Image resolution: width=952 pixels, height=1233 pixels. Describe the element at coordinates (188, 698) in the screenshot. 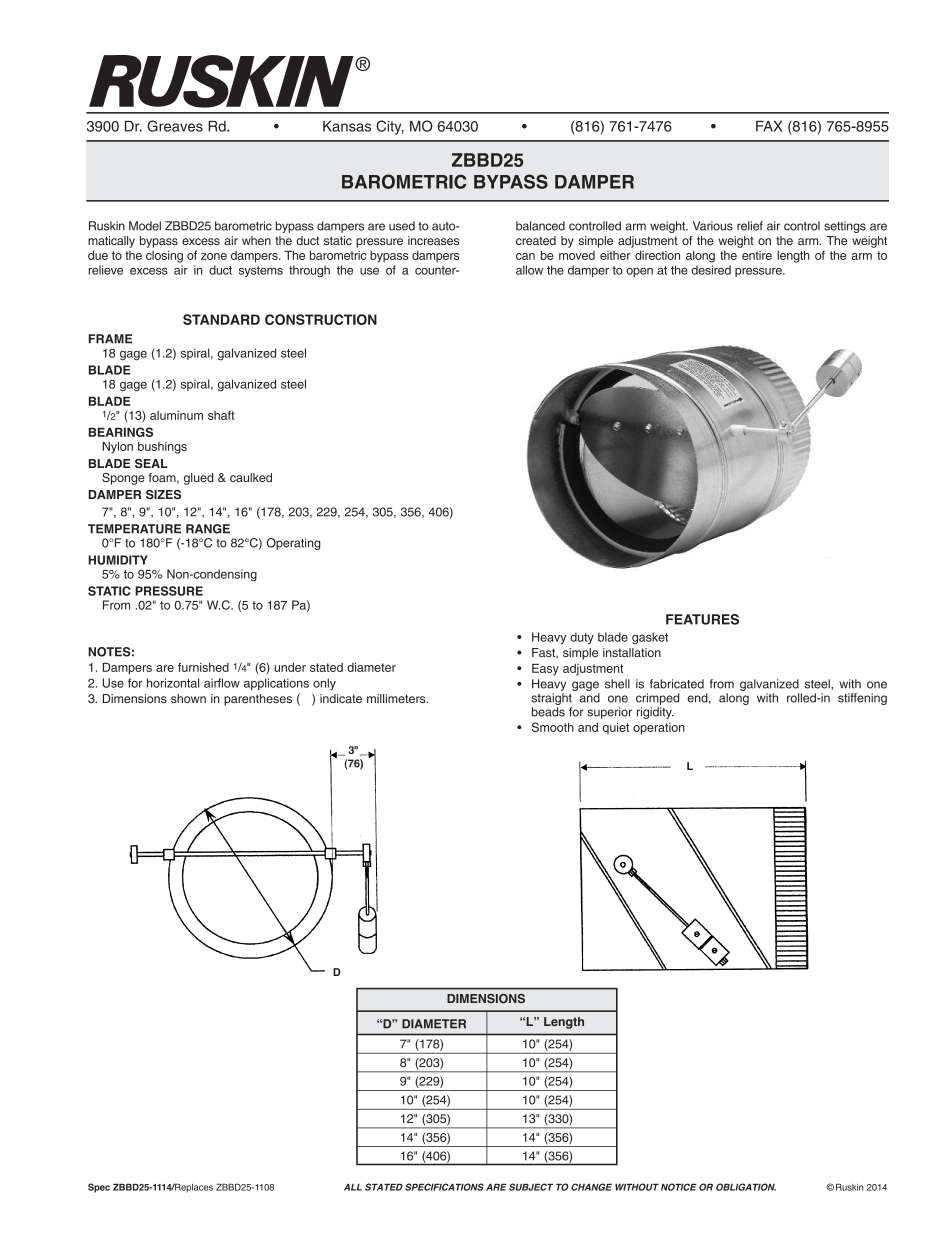

I see `shown` at that location.
